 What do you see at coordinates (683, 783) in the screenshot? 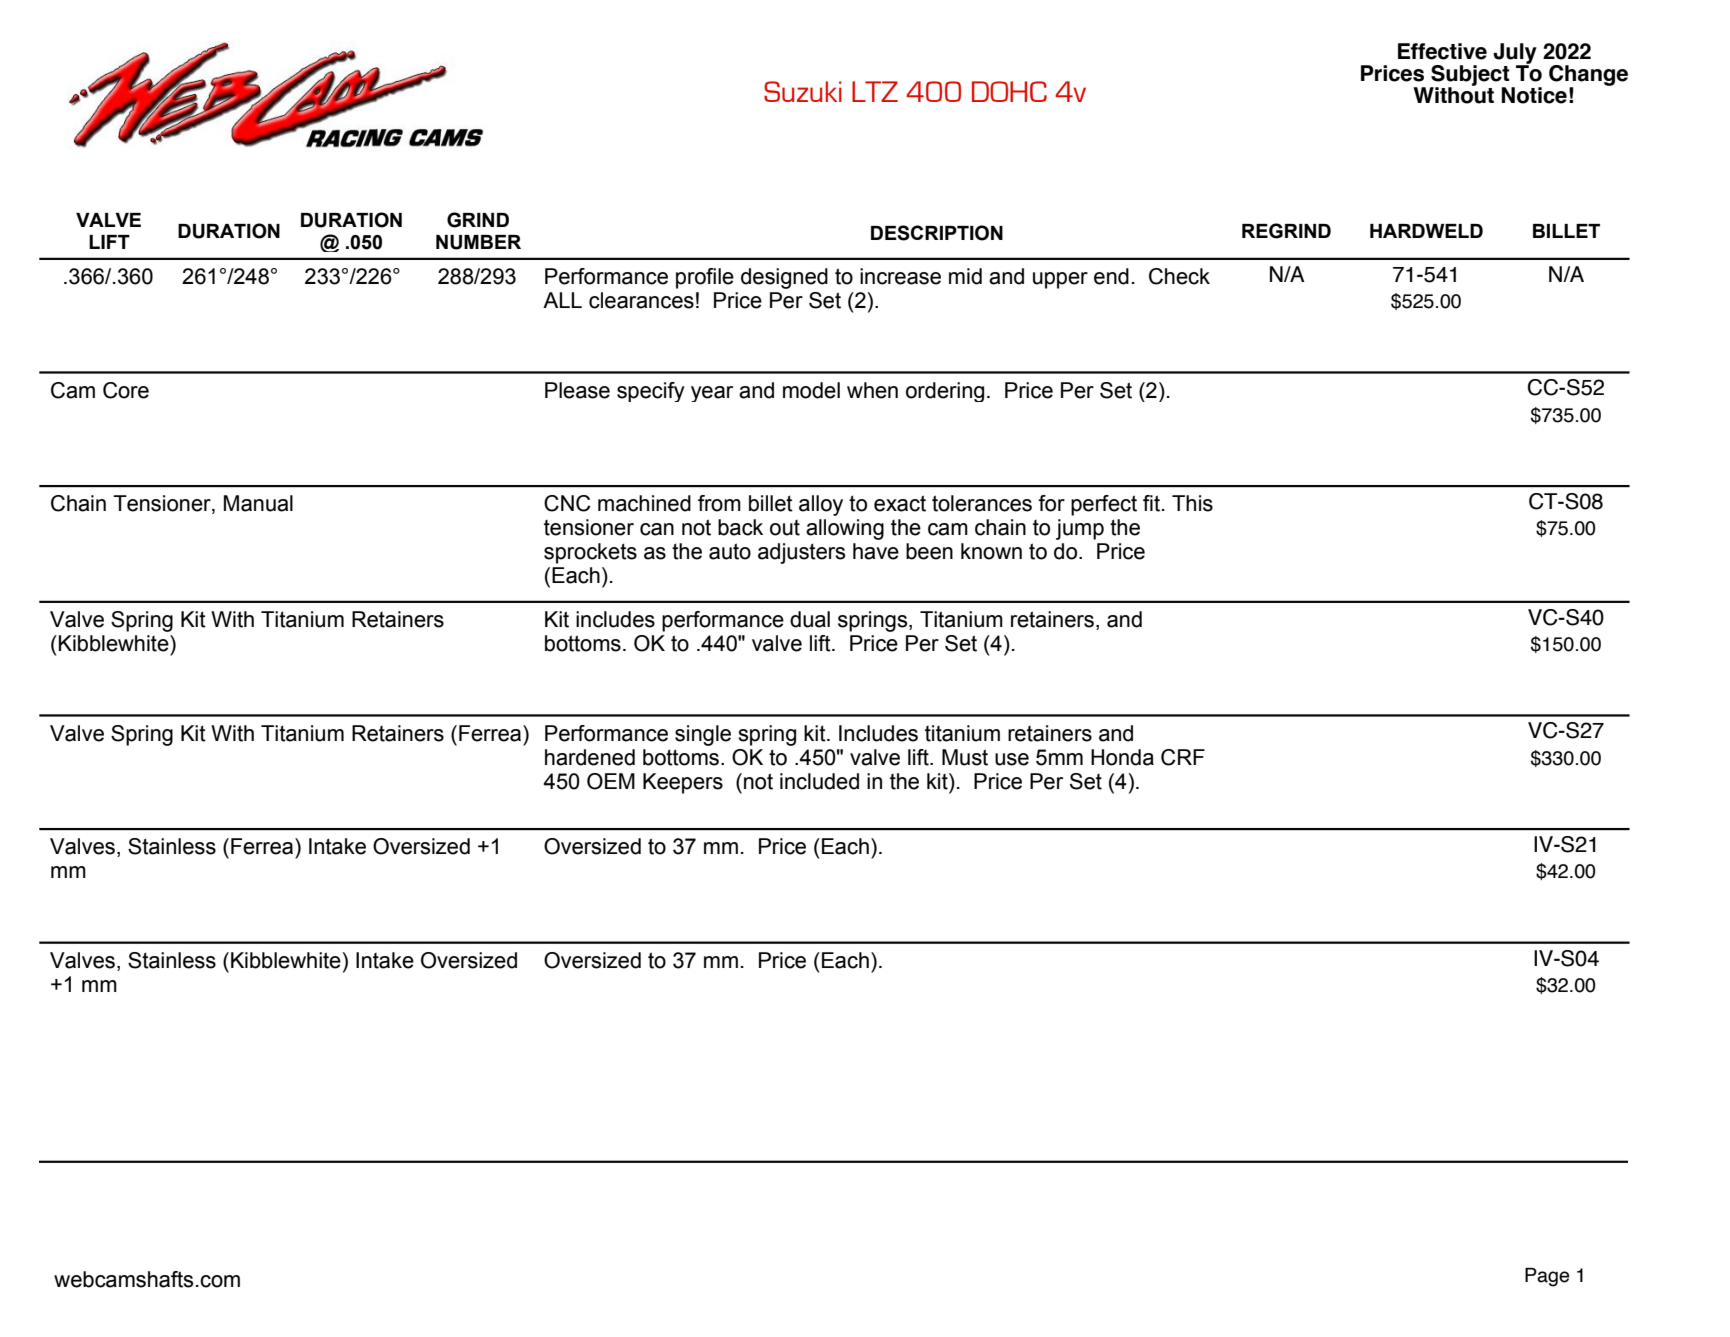
I see `Keepers` at bounding box center [683, 783].
